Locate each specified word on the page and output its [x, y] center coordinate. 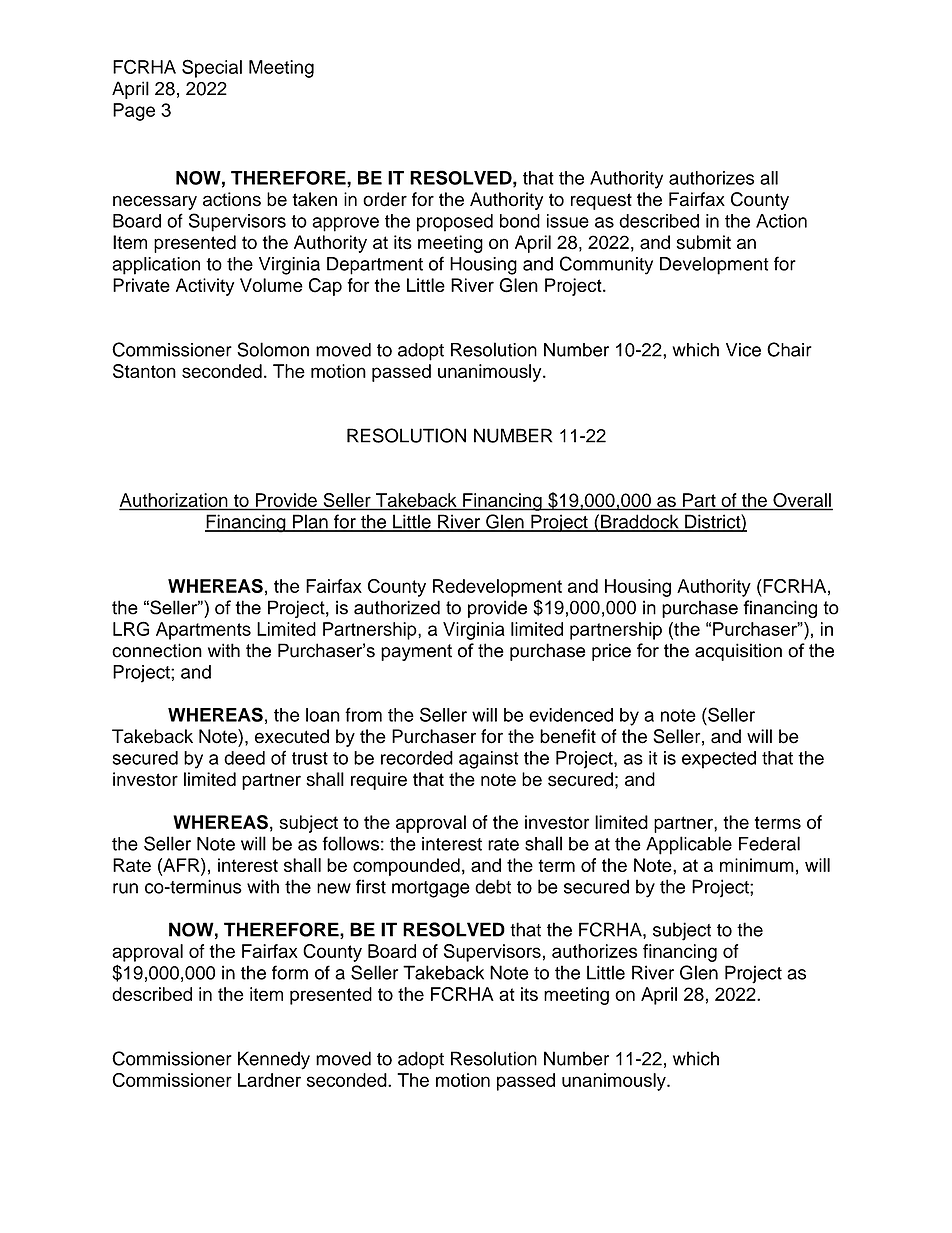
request [601, 201]
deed [244, 758]
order [385, 199]
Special [212, 68]
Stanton [144, 371]
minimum [757, 865]
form [290, 972]
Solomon [273, 349]
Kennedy [274, 1060]
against [489, 760]
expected [719, 760]
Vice [743, 350]
